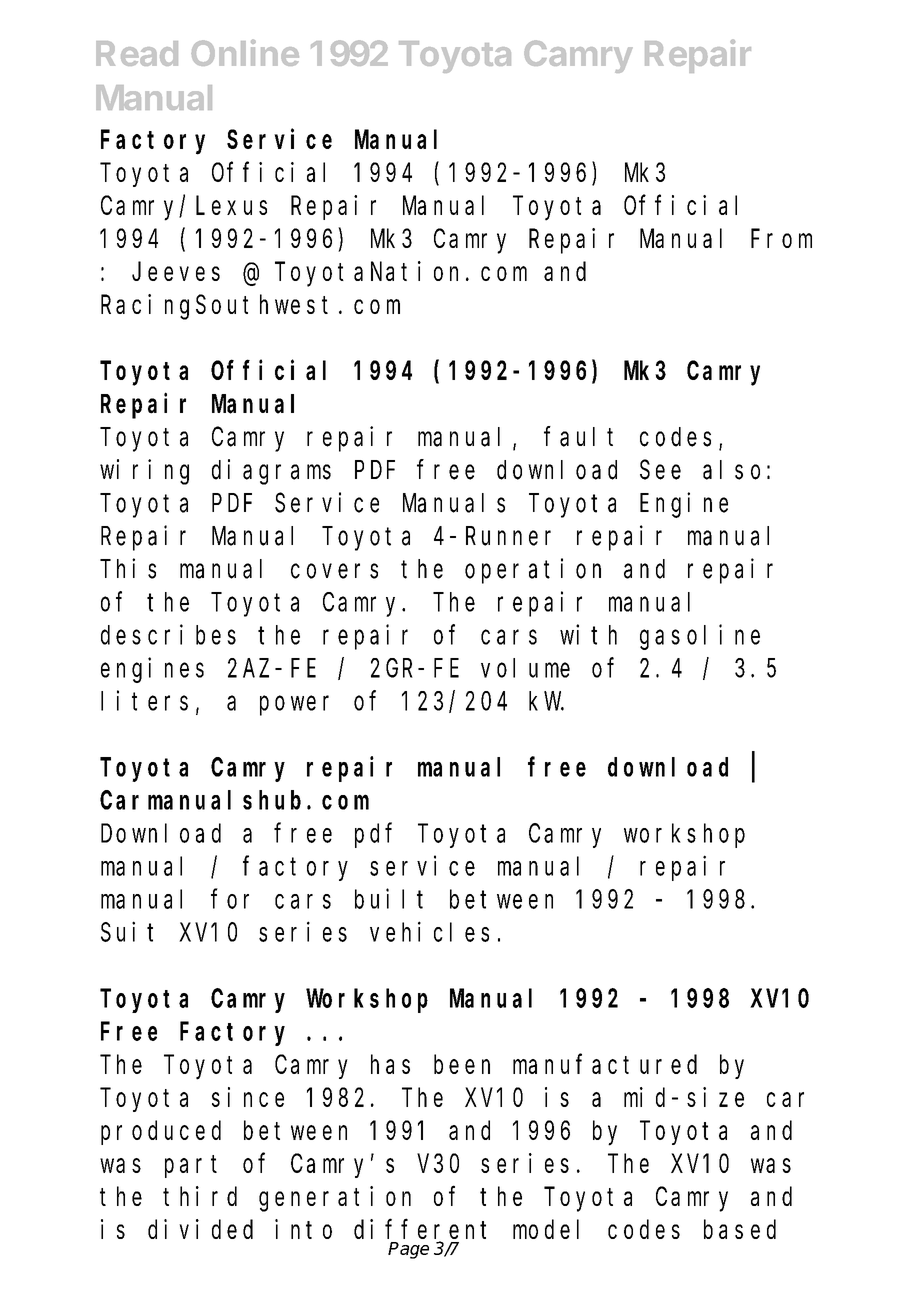 The image size is (924, 1311). I want to click on Online, so click(245, 52).
